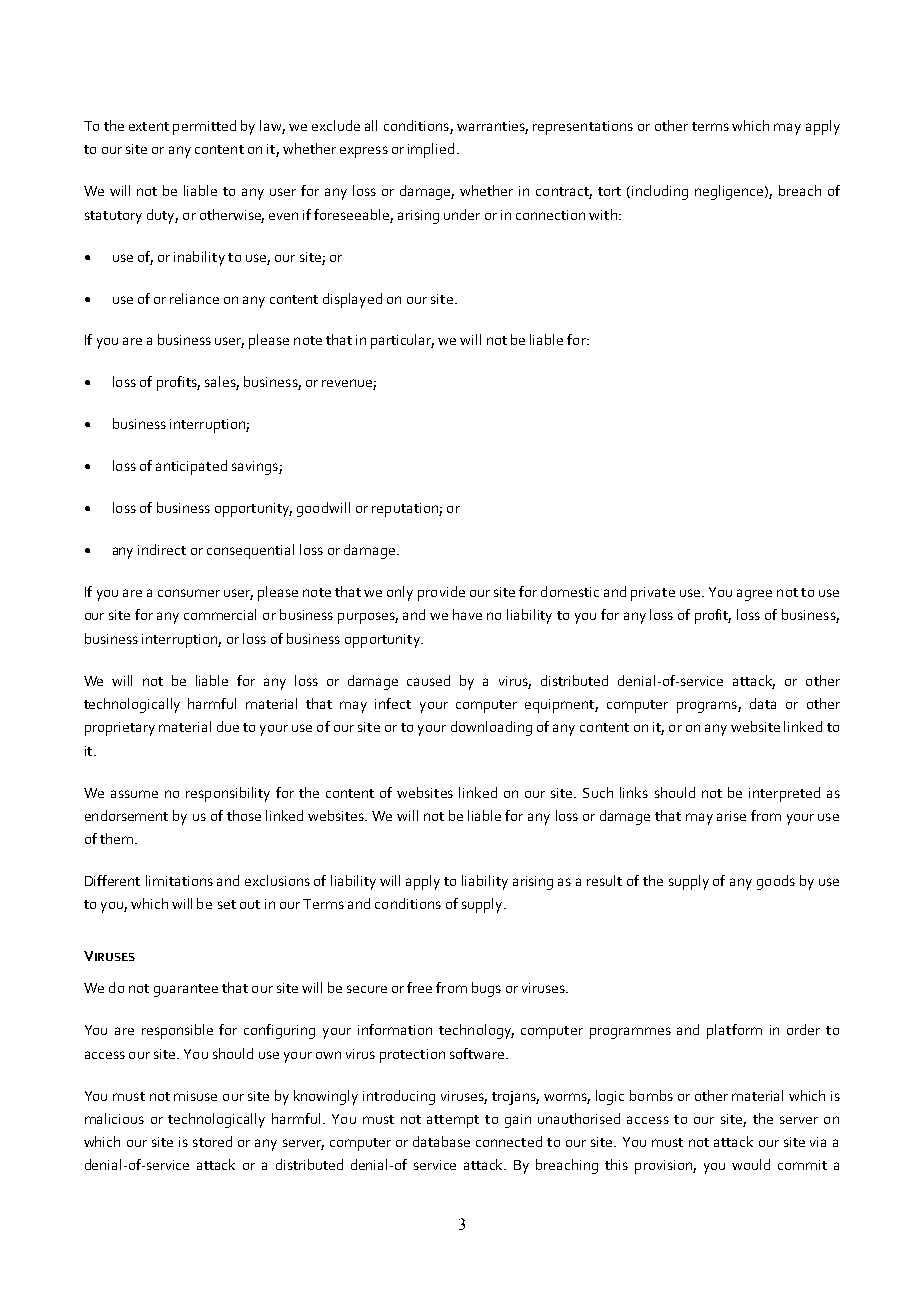 The image size is (924, 1308). Describe the element at coordinates (220, 614) in the screenshot. I see `commercial` at that location.
